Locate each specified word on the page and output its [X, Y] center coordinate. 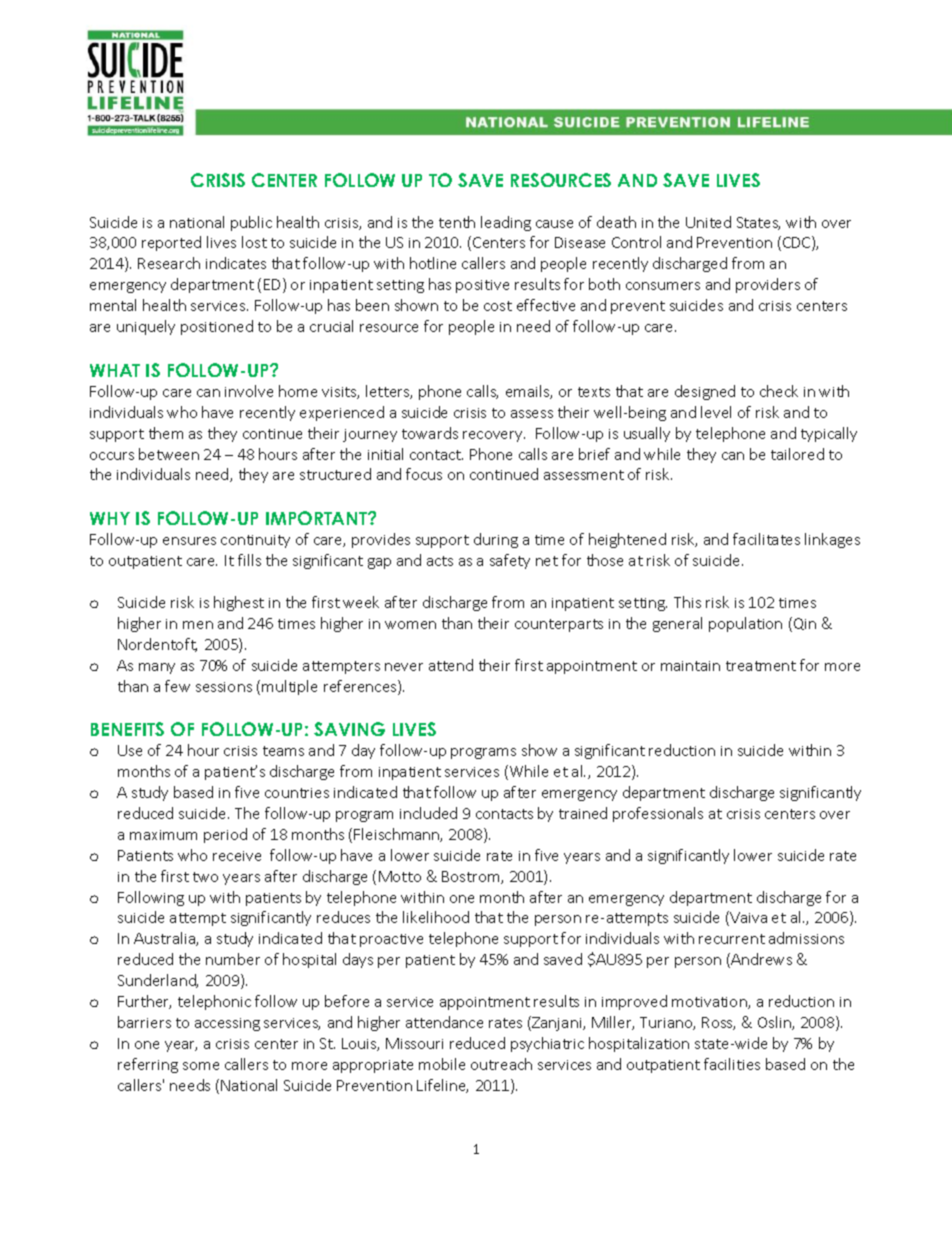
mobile [442, 1064]
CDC [798, 243]
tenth [457, 222]
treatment [761, 666]
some [201, 1066]
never [404, 667]
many [157, 668]
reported [171, 243]
